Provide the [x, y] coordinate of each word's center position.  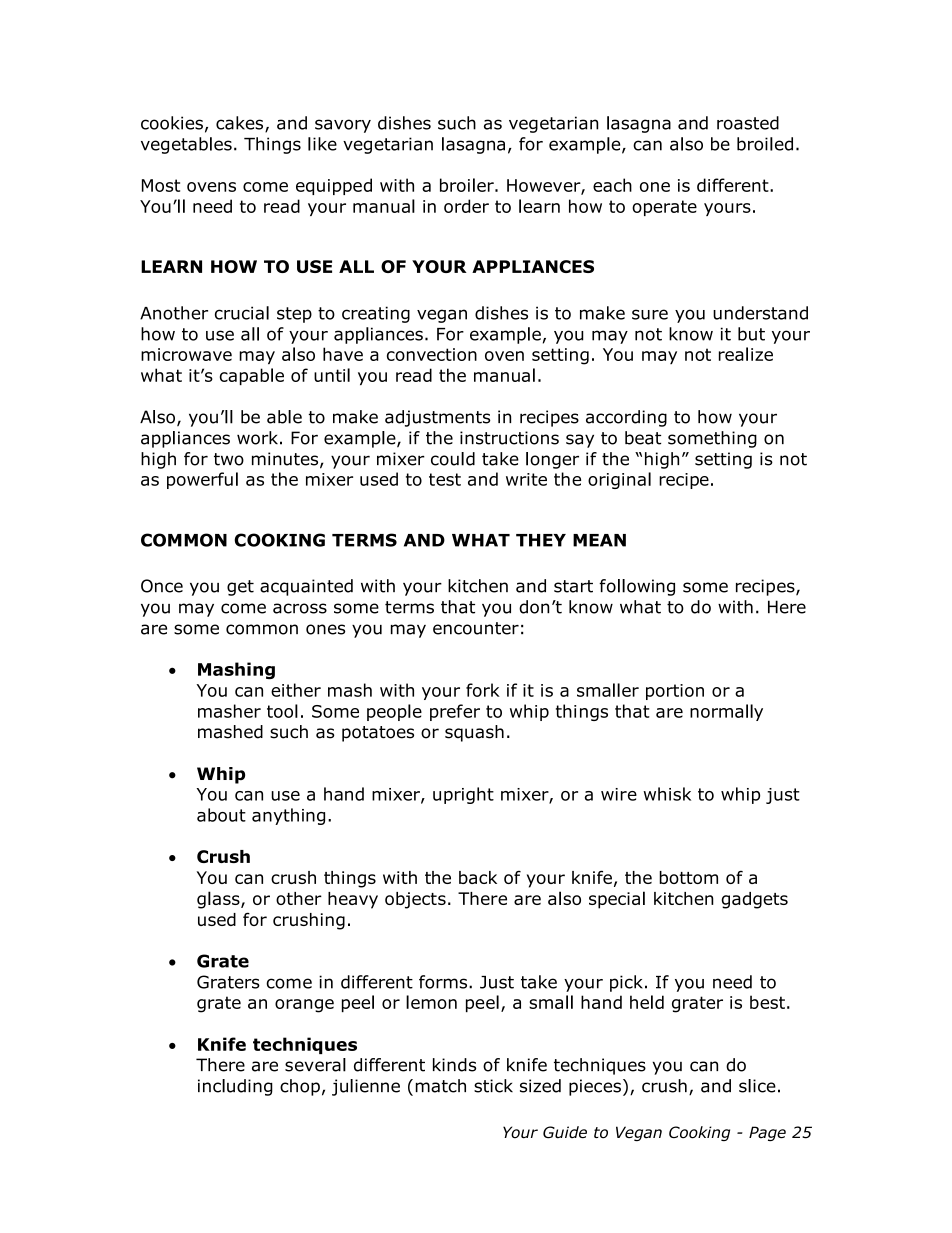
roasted [748, 123]
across [300, 608]
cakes [241, 124]
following [637, 587]
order [466, 206]
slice [757, 1086]
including [235, 1087]
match [441, 1086]
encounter [476, 628]
